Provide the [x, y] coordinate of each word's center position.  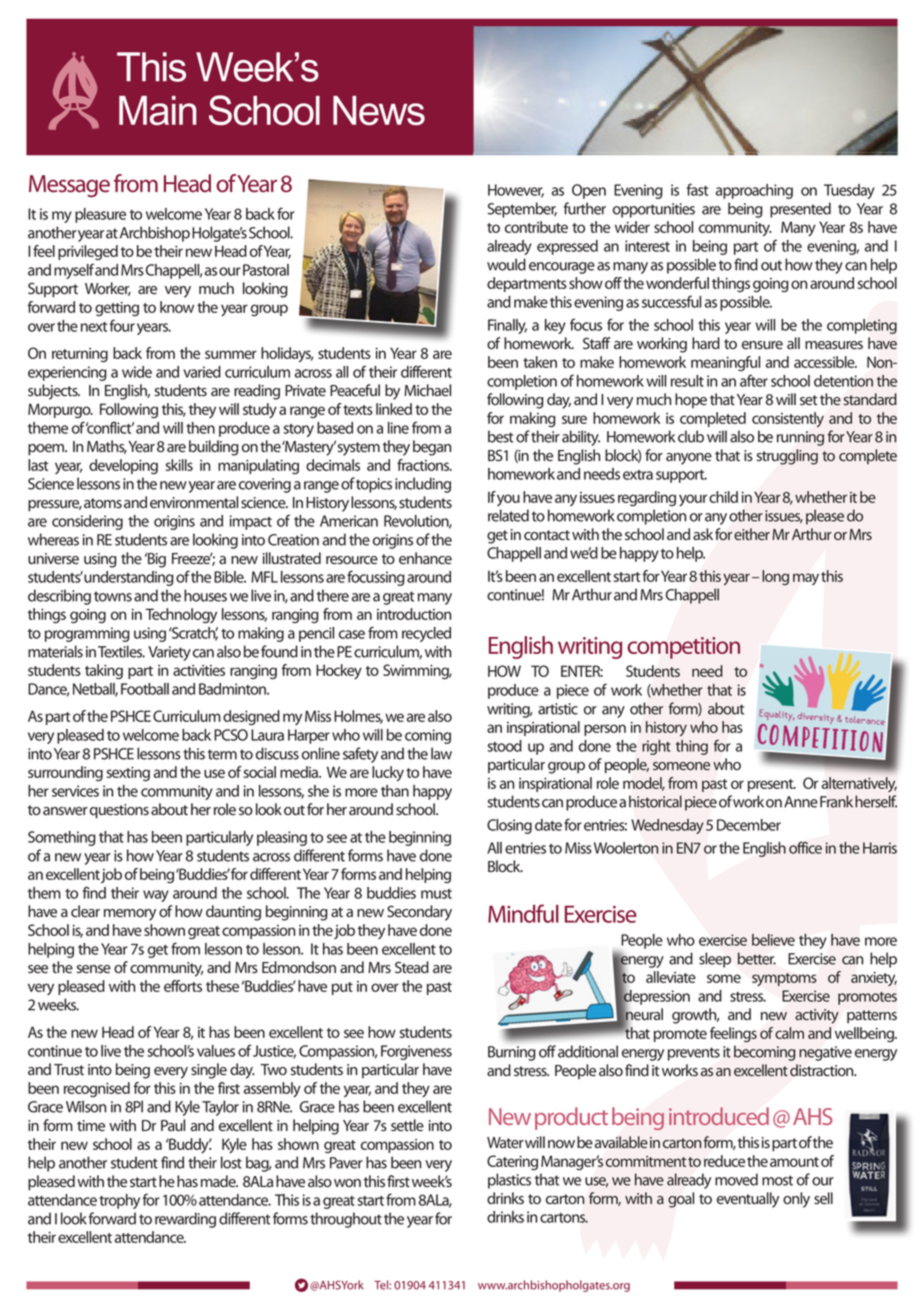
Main [158, 110]
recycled [426, 634]
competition [684, 648]
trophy [119, 1201]
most [777, 1180]
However [516, 191]
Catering [512, 1162]
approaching [754, 191]
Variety [169, 653]
